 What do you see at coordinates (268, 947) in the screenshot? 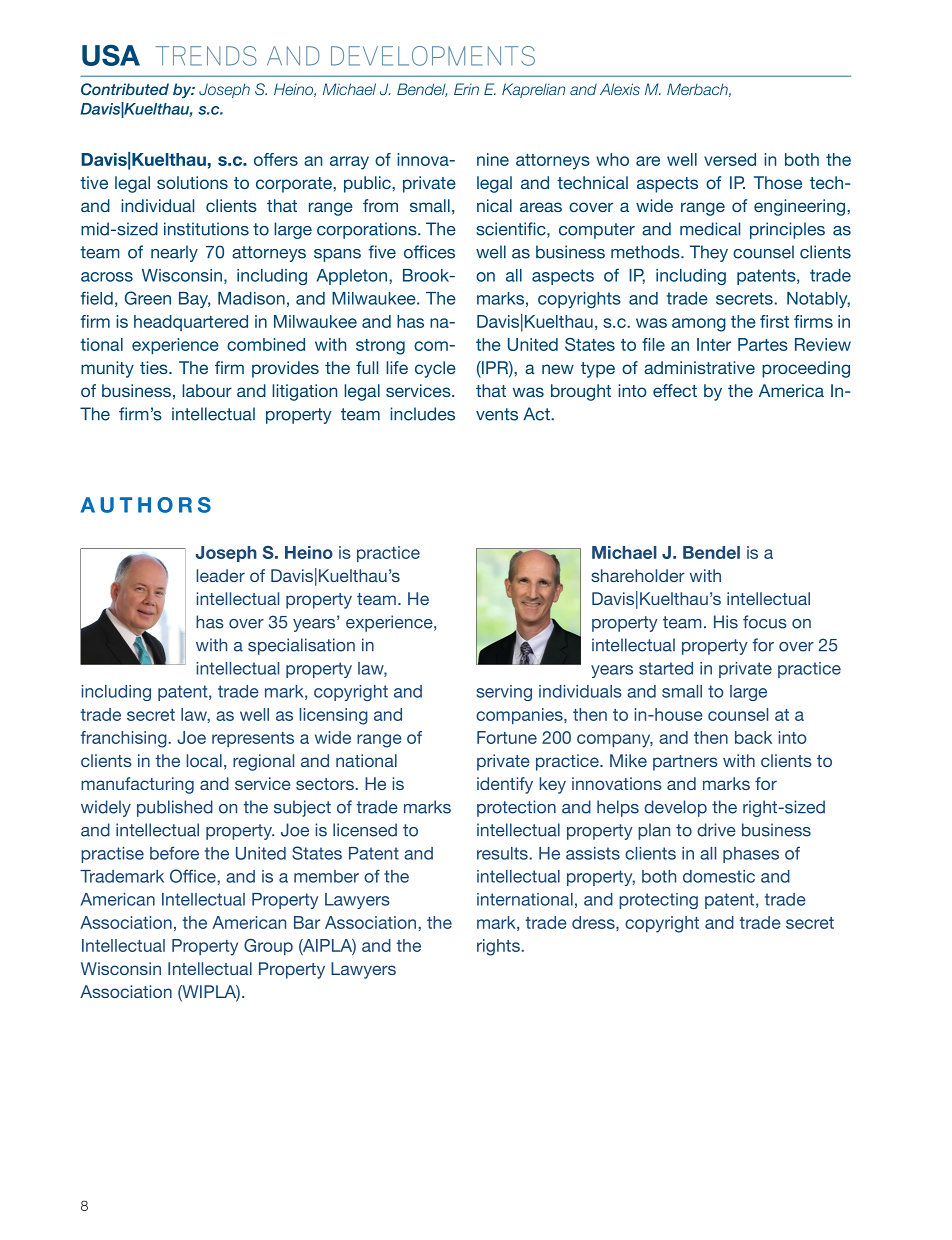
I see `Group` at bounding box center [268, 947].
